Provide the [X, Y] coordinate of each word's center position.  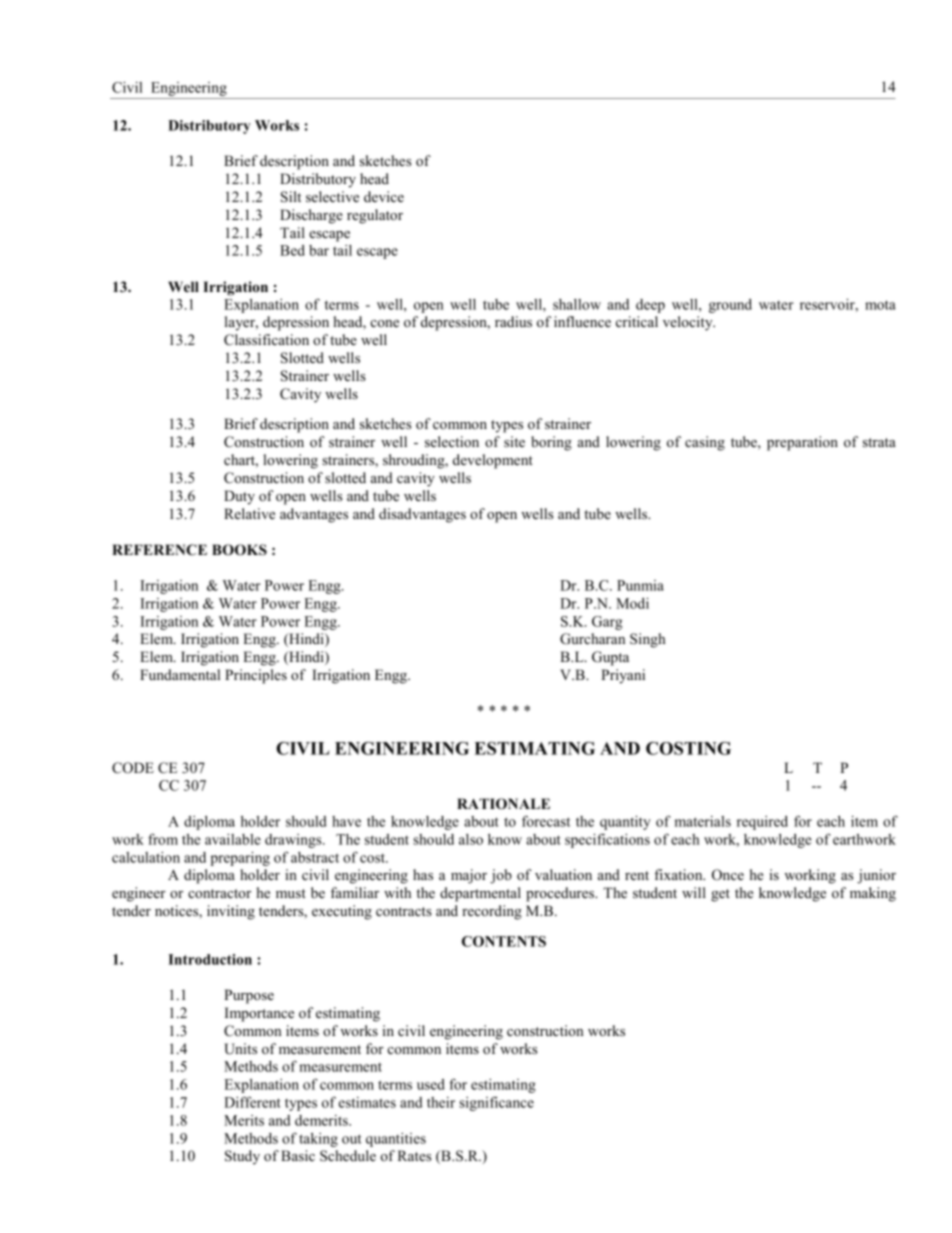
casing [705, 443]
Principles [256, 676]
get [720, 895]
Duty [239, 497]
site [514, 441]
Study [242, 1157]
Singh [648, 640]
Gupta [610, 658]
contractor [219, 893]
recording [492, 912]
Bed [292, 250]
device [384, 196]
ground [730, 306]
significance [496, 1103]
